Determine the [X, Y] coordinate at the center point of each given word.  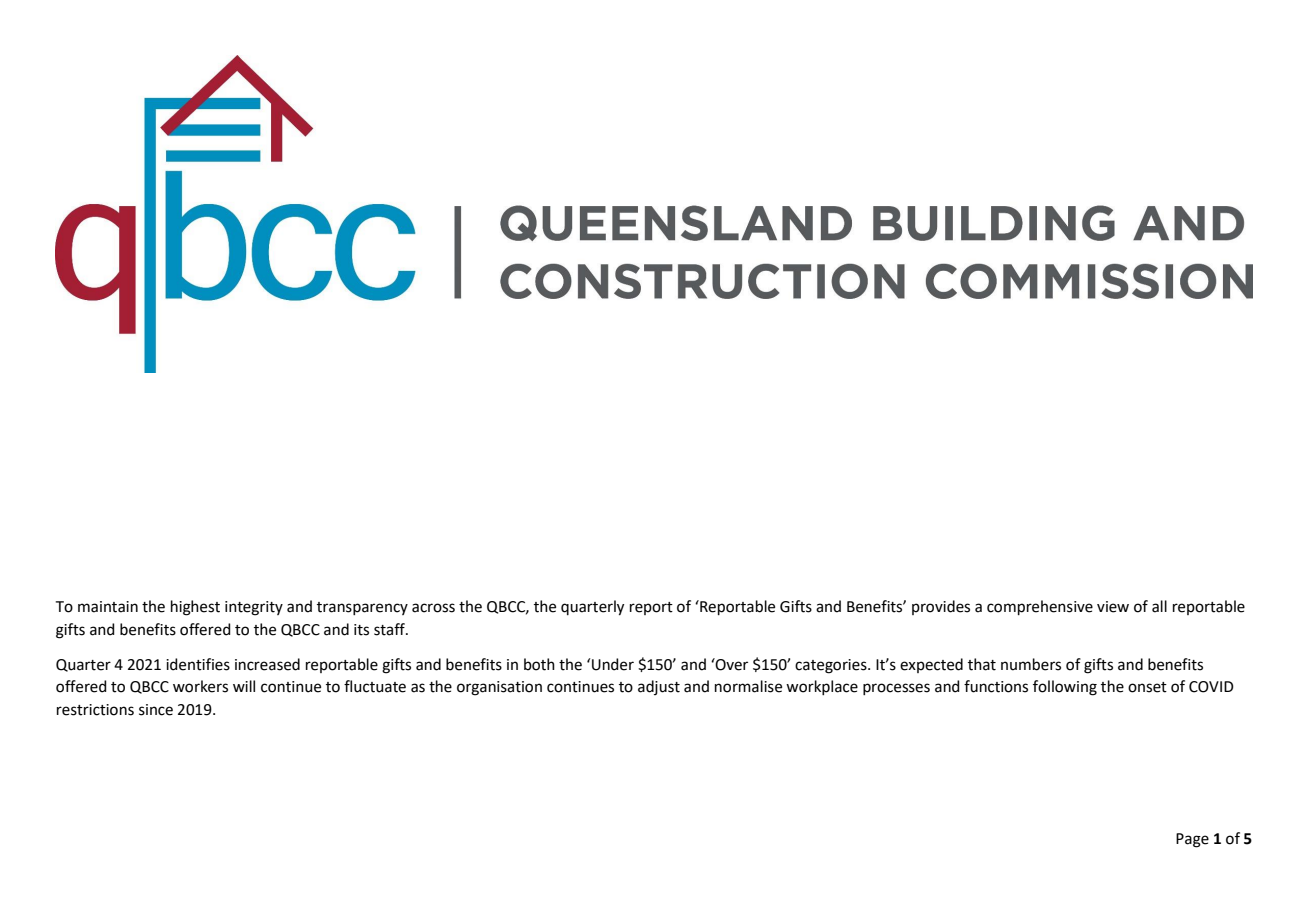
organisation [499, 688]
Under [613, 664]
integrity [254, 608]
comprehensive [1040, 607]
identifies [198, 664]
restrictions [95, 710]
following [1065, 688]
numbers [1031, 664]
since [156, 710]
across [433, 608]
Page [1192, 840]
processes [896, 689]
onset [1147, 687]
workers [200, 686]
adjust [659, 687]
